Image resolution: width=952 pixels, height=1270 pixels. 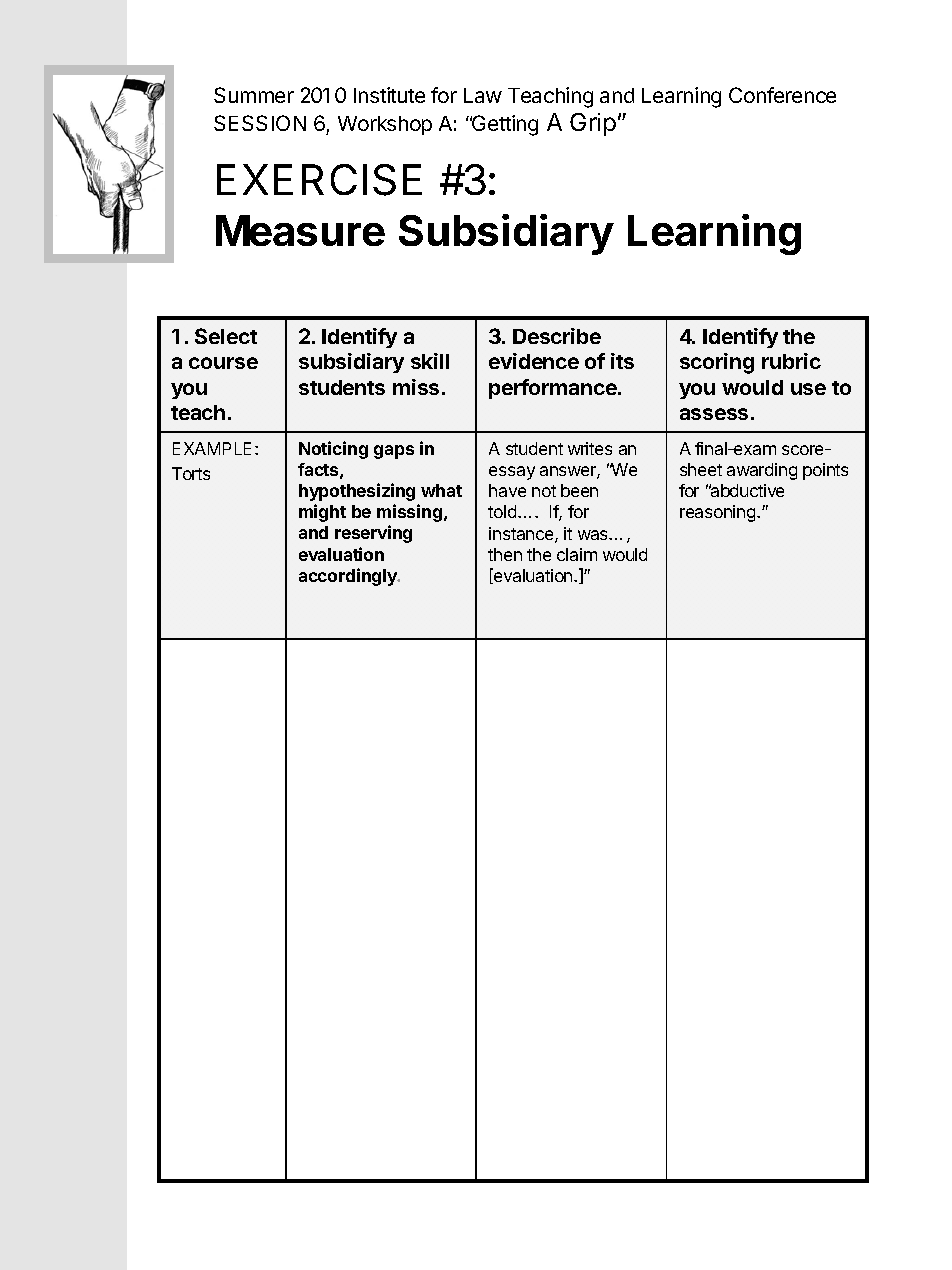 What do you see at coordinates (782, 95) in the screenshot?
I see `Conference` at bounding box center [782, 95].
